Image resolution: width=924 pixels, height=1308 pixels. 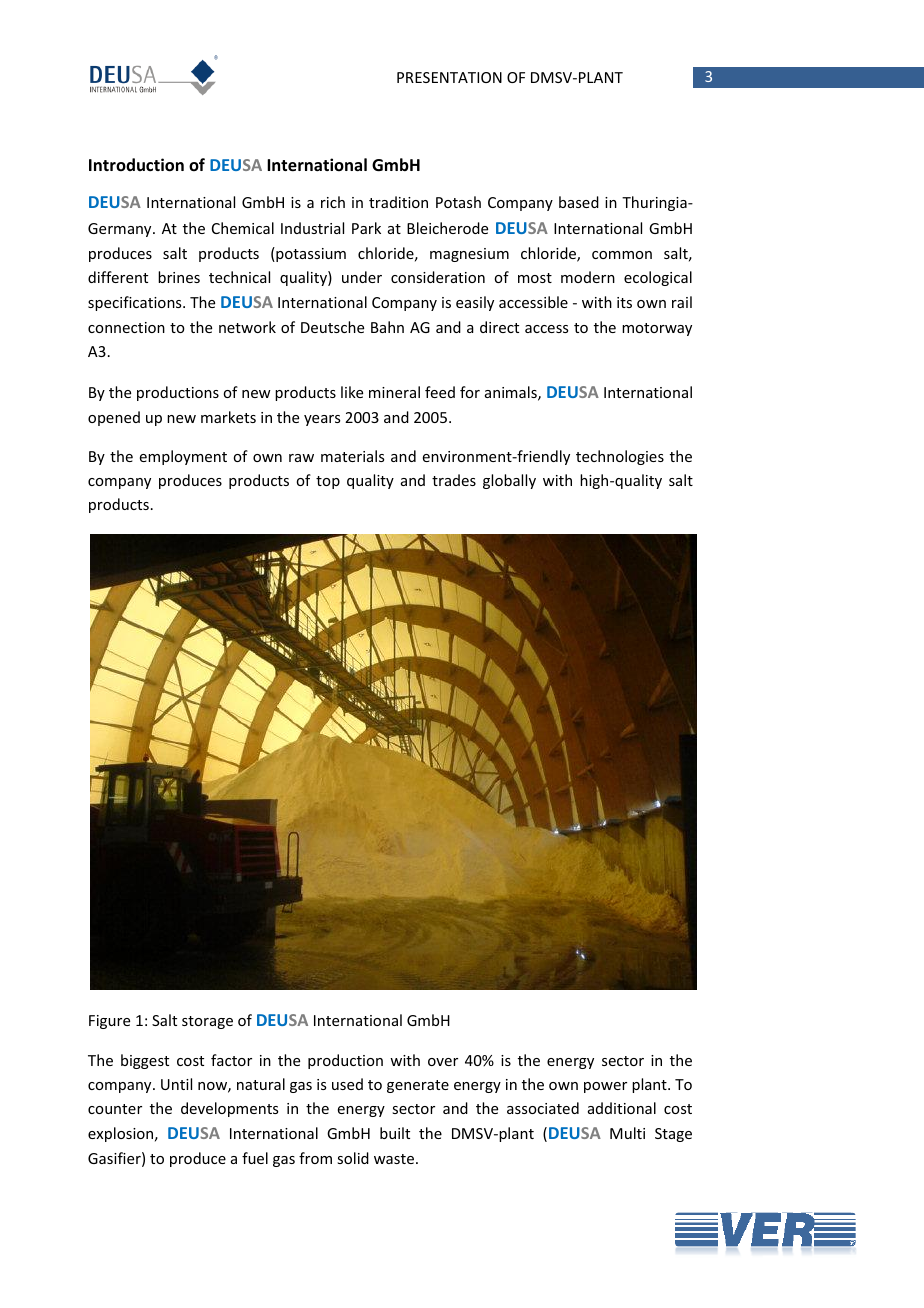 What do you see at coordinates (136, 165) in the image?
I see `Introduction` at bounding box center [136, 165].
